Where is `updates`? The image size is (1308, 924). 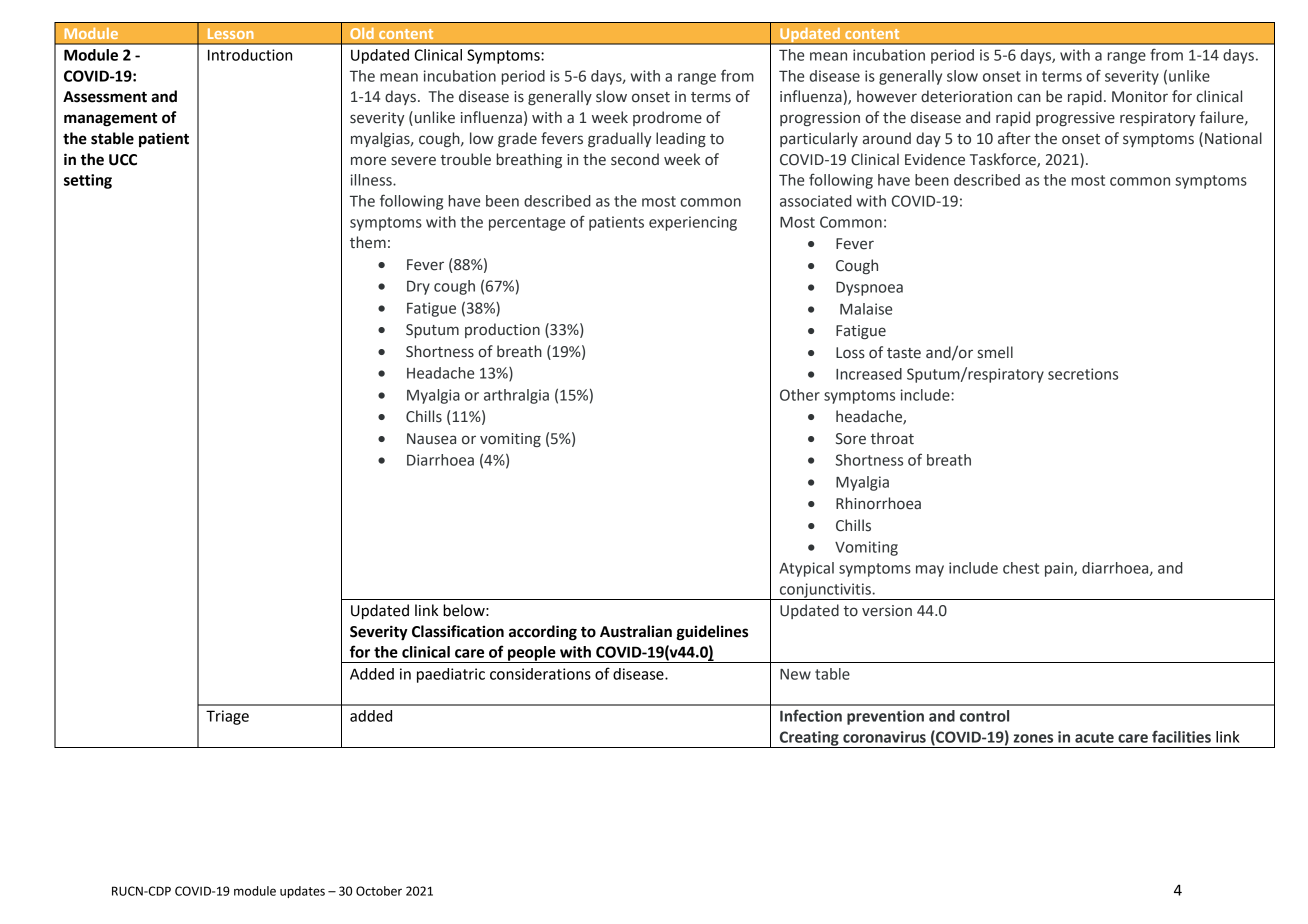 updates is located at coordinates (302, 892).
